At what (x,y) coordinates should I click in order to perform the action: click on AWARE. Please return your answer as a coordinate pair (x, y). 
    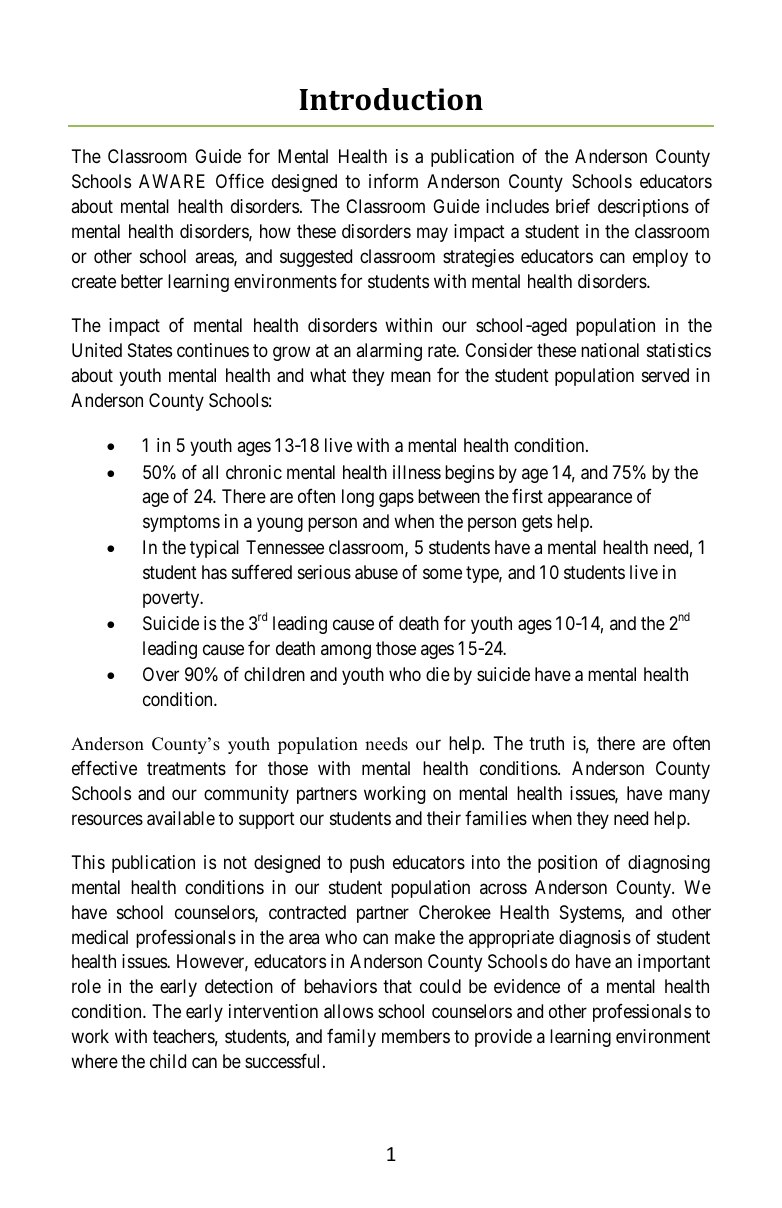
    Looking at the image, I should click on (172, 181).
